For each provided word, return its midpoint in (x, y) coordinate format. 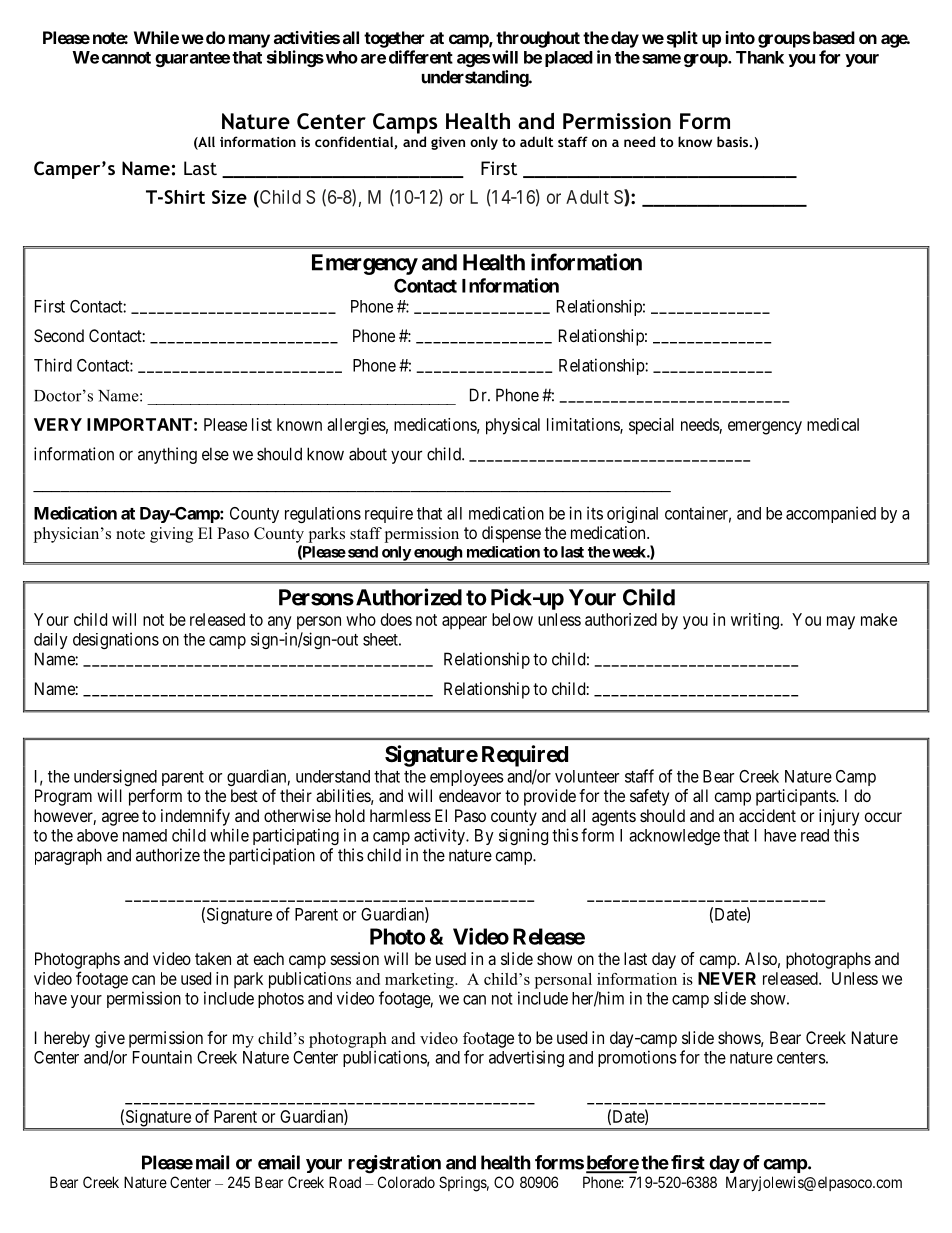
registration (394, 1164)
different (421, 57)
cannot (126, 58)
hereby (67, 1039)
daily (51, 641)
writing (756, 621)
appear (464, 623)
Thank (760, 57)
